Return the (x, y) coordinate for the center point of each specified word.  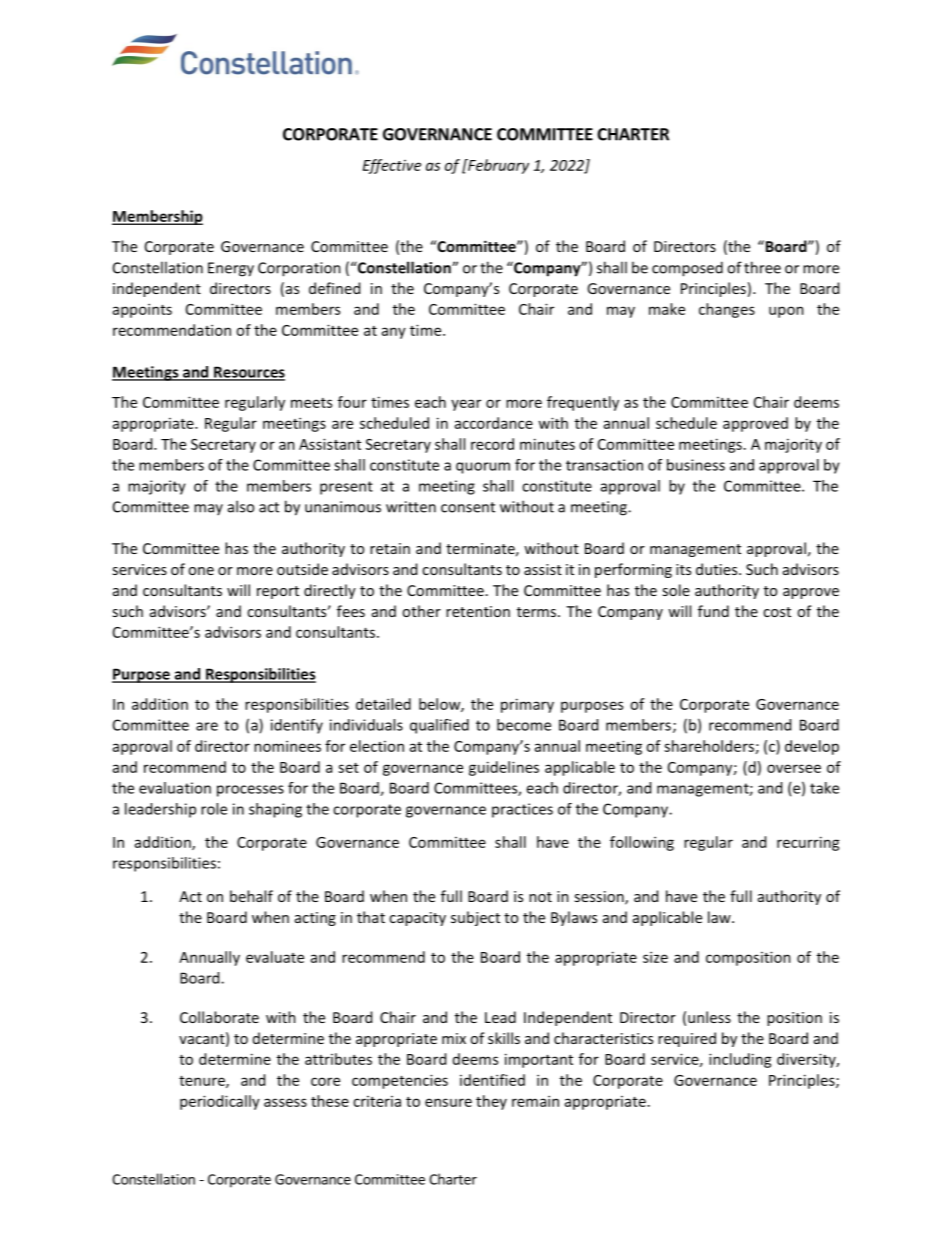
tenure (203, 1082)
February (497, 166)
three (762, 267)
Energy (231, 269)
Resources (248, 373)
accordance (494, 423)
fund (713, 611)
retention (478, 611)
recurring (808, 843)
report (278, 592)
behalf (251, 896)
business (696, 465)
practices (522, 810)
